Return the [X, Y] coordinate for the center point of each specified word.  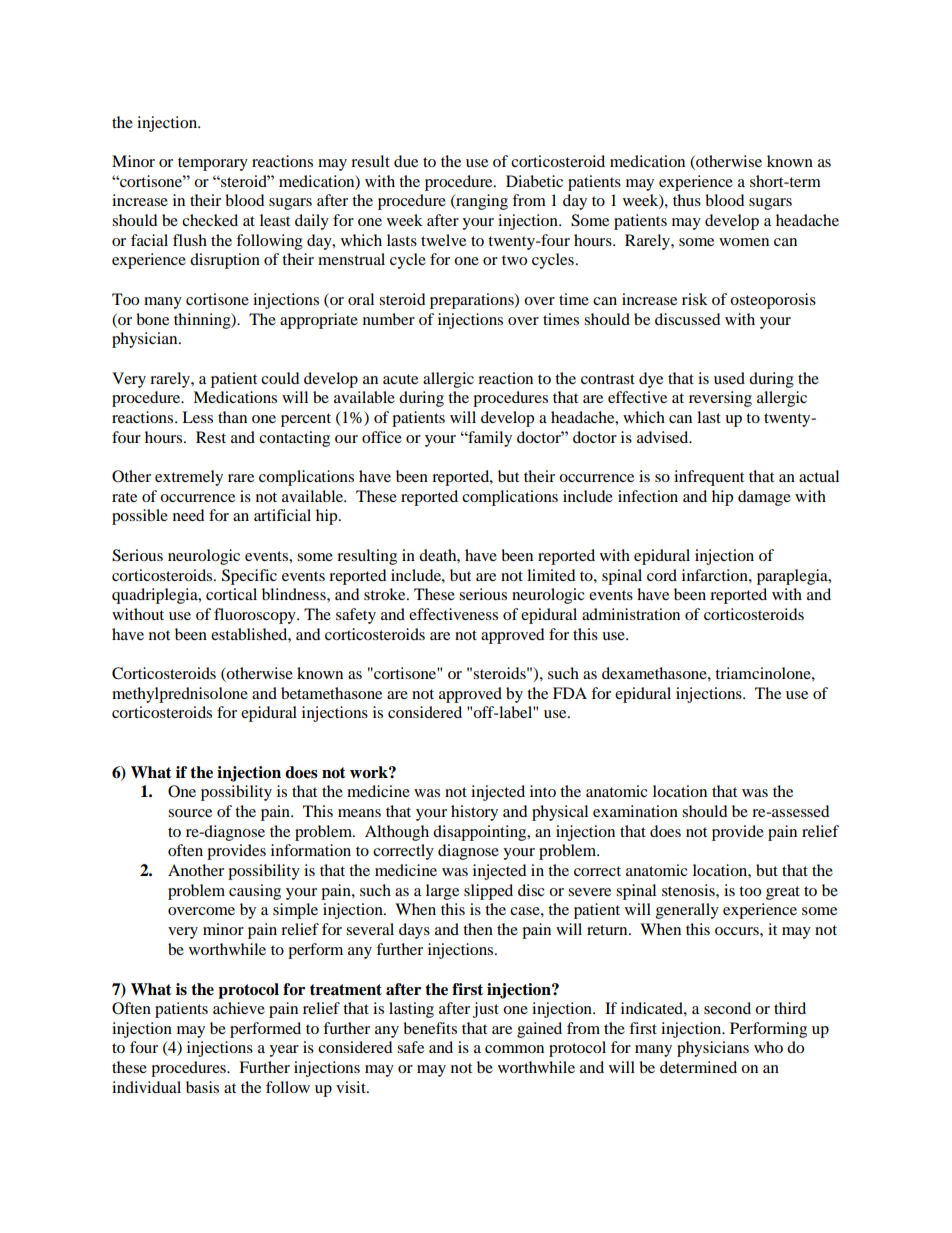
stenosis [689, 890]
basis [202, 1087]
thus [687, 200]
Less [197, 417]
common [514, 1049]
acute [400, 379]
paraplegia [793, 577]
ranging [481, 202]
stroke [386, 594]
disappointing [481, 833]
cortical [231, 594]
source [190, 813]
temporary [213, 164]
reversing [720, 399]
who [768, 1047]
